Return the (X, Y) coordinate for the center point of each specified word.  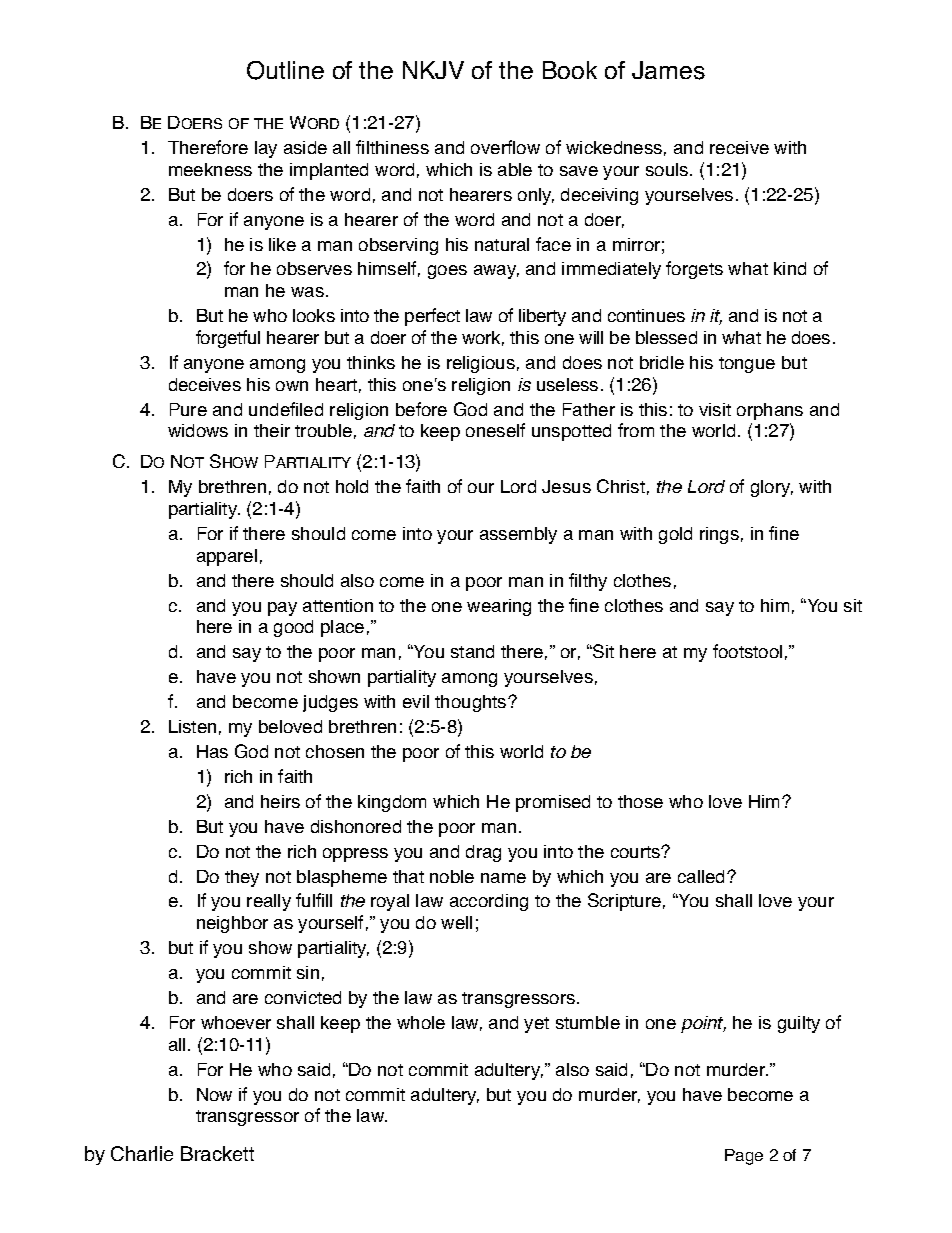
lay (266, 149)
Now (214, 1094)
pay (282, 609)
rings (719, 535)
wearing (499, 607)
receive (739, 147)
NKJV (433, 70)
